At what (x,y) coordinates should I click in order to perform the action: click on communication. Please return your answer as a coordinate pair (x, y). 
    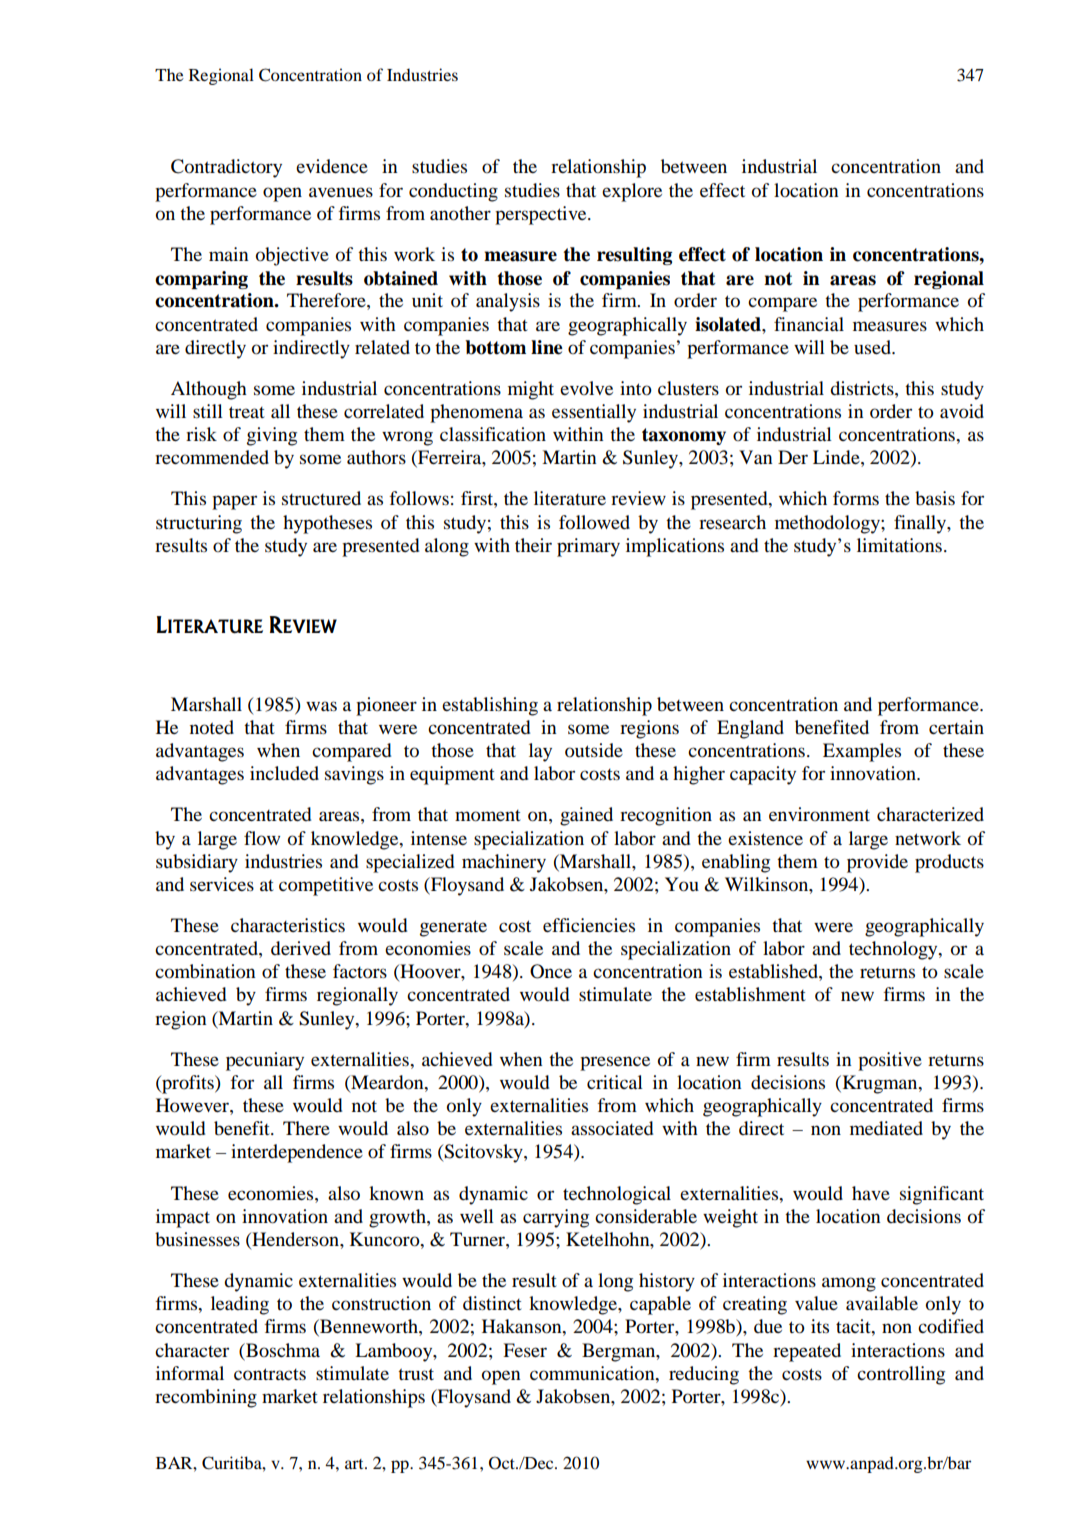
    Looking at the image, I should click on (593, 1373).
